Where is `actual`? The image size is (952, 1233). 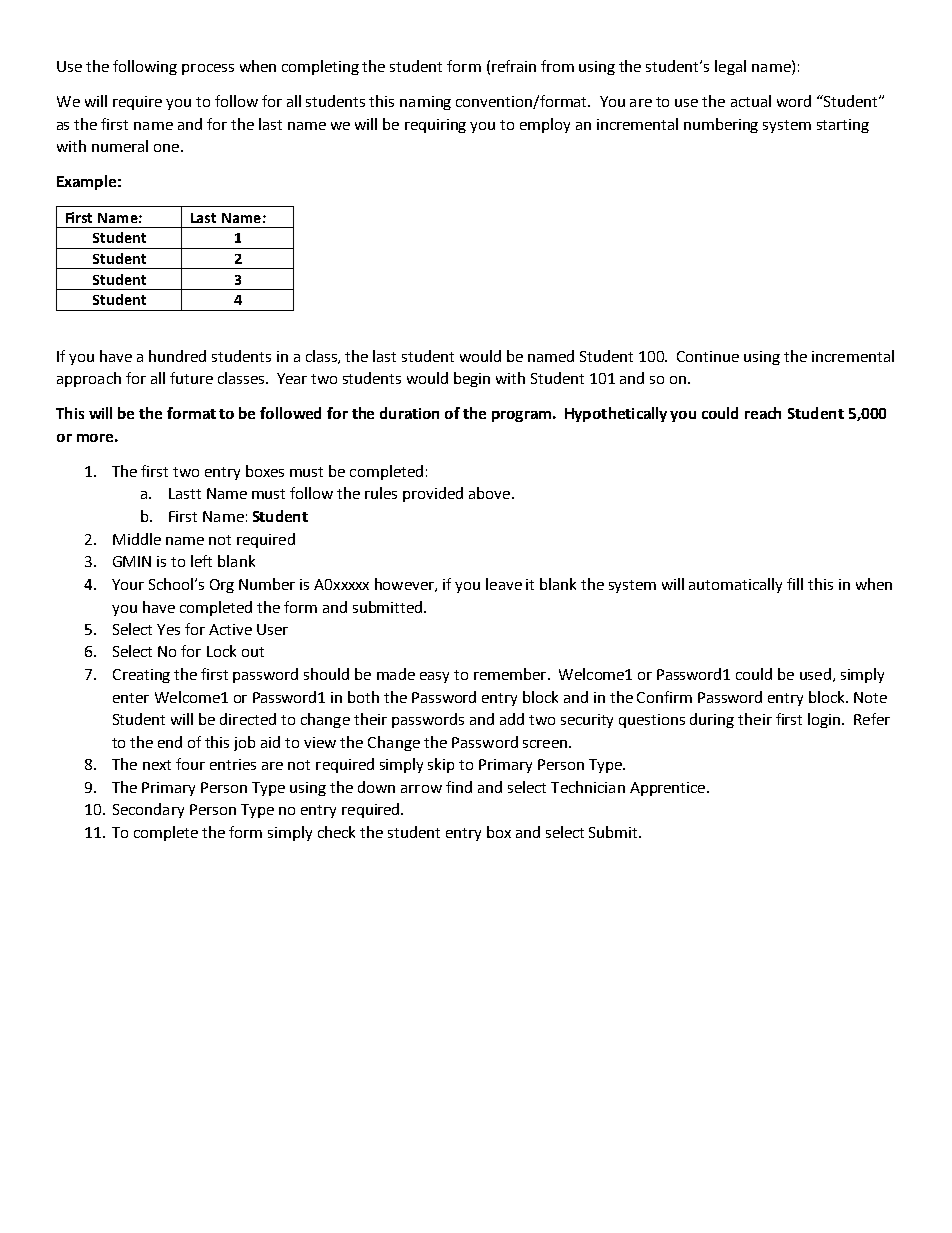 actual is located at coordinates (751, 101).
